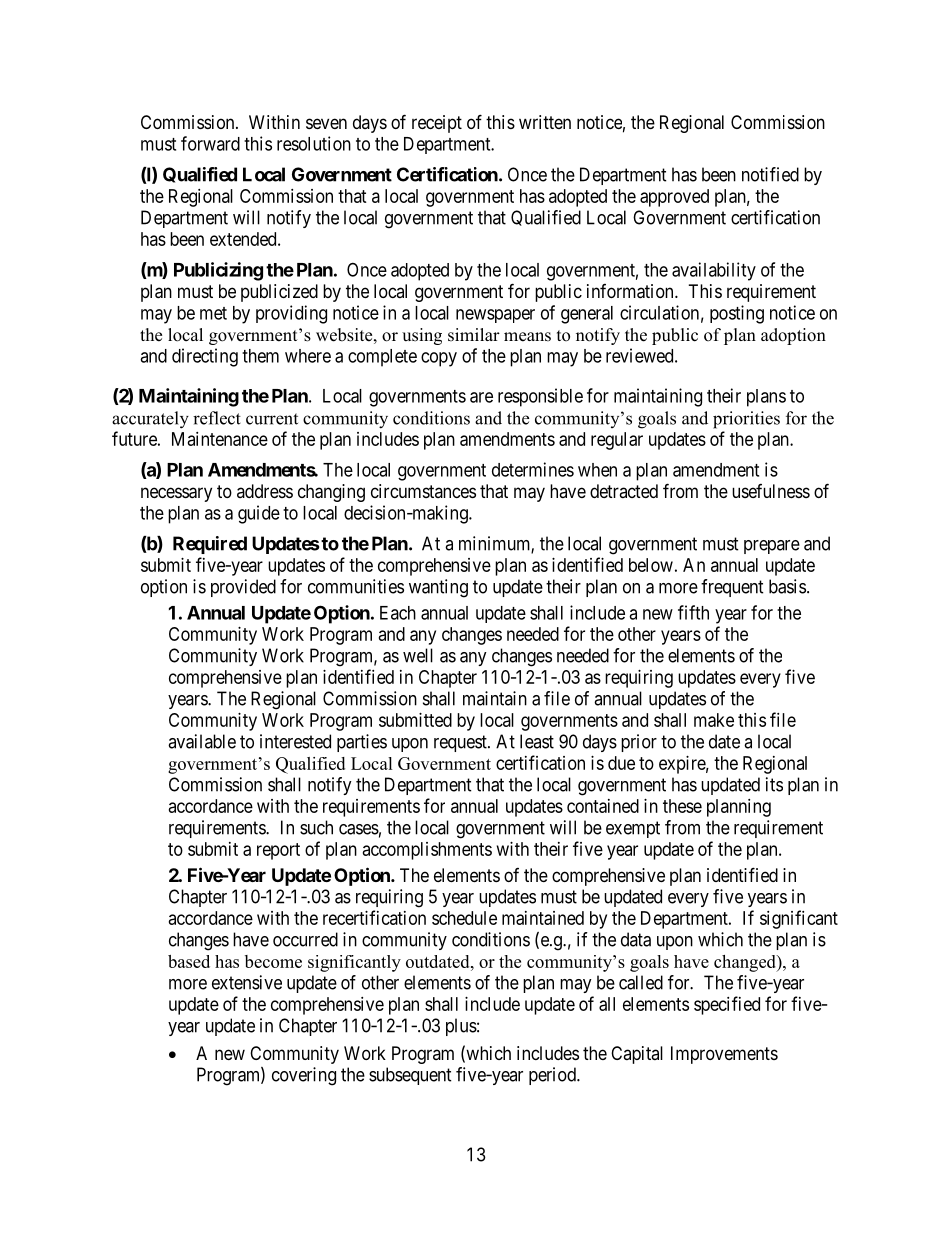 Image resolution: width=952 pixels, height=1233 pixels. What do you see at coordinates (770, 174) in the image?
I see `notified` at bounding box center [770, 174].
